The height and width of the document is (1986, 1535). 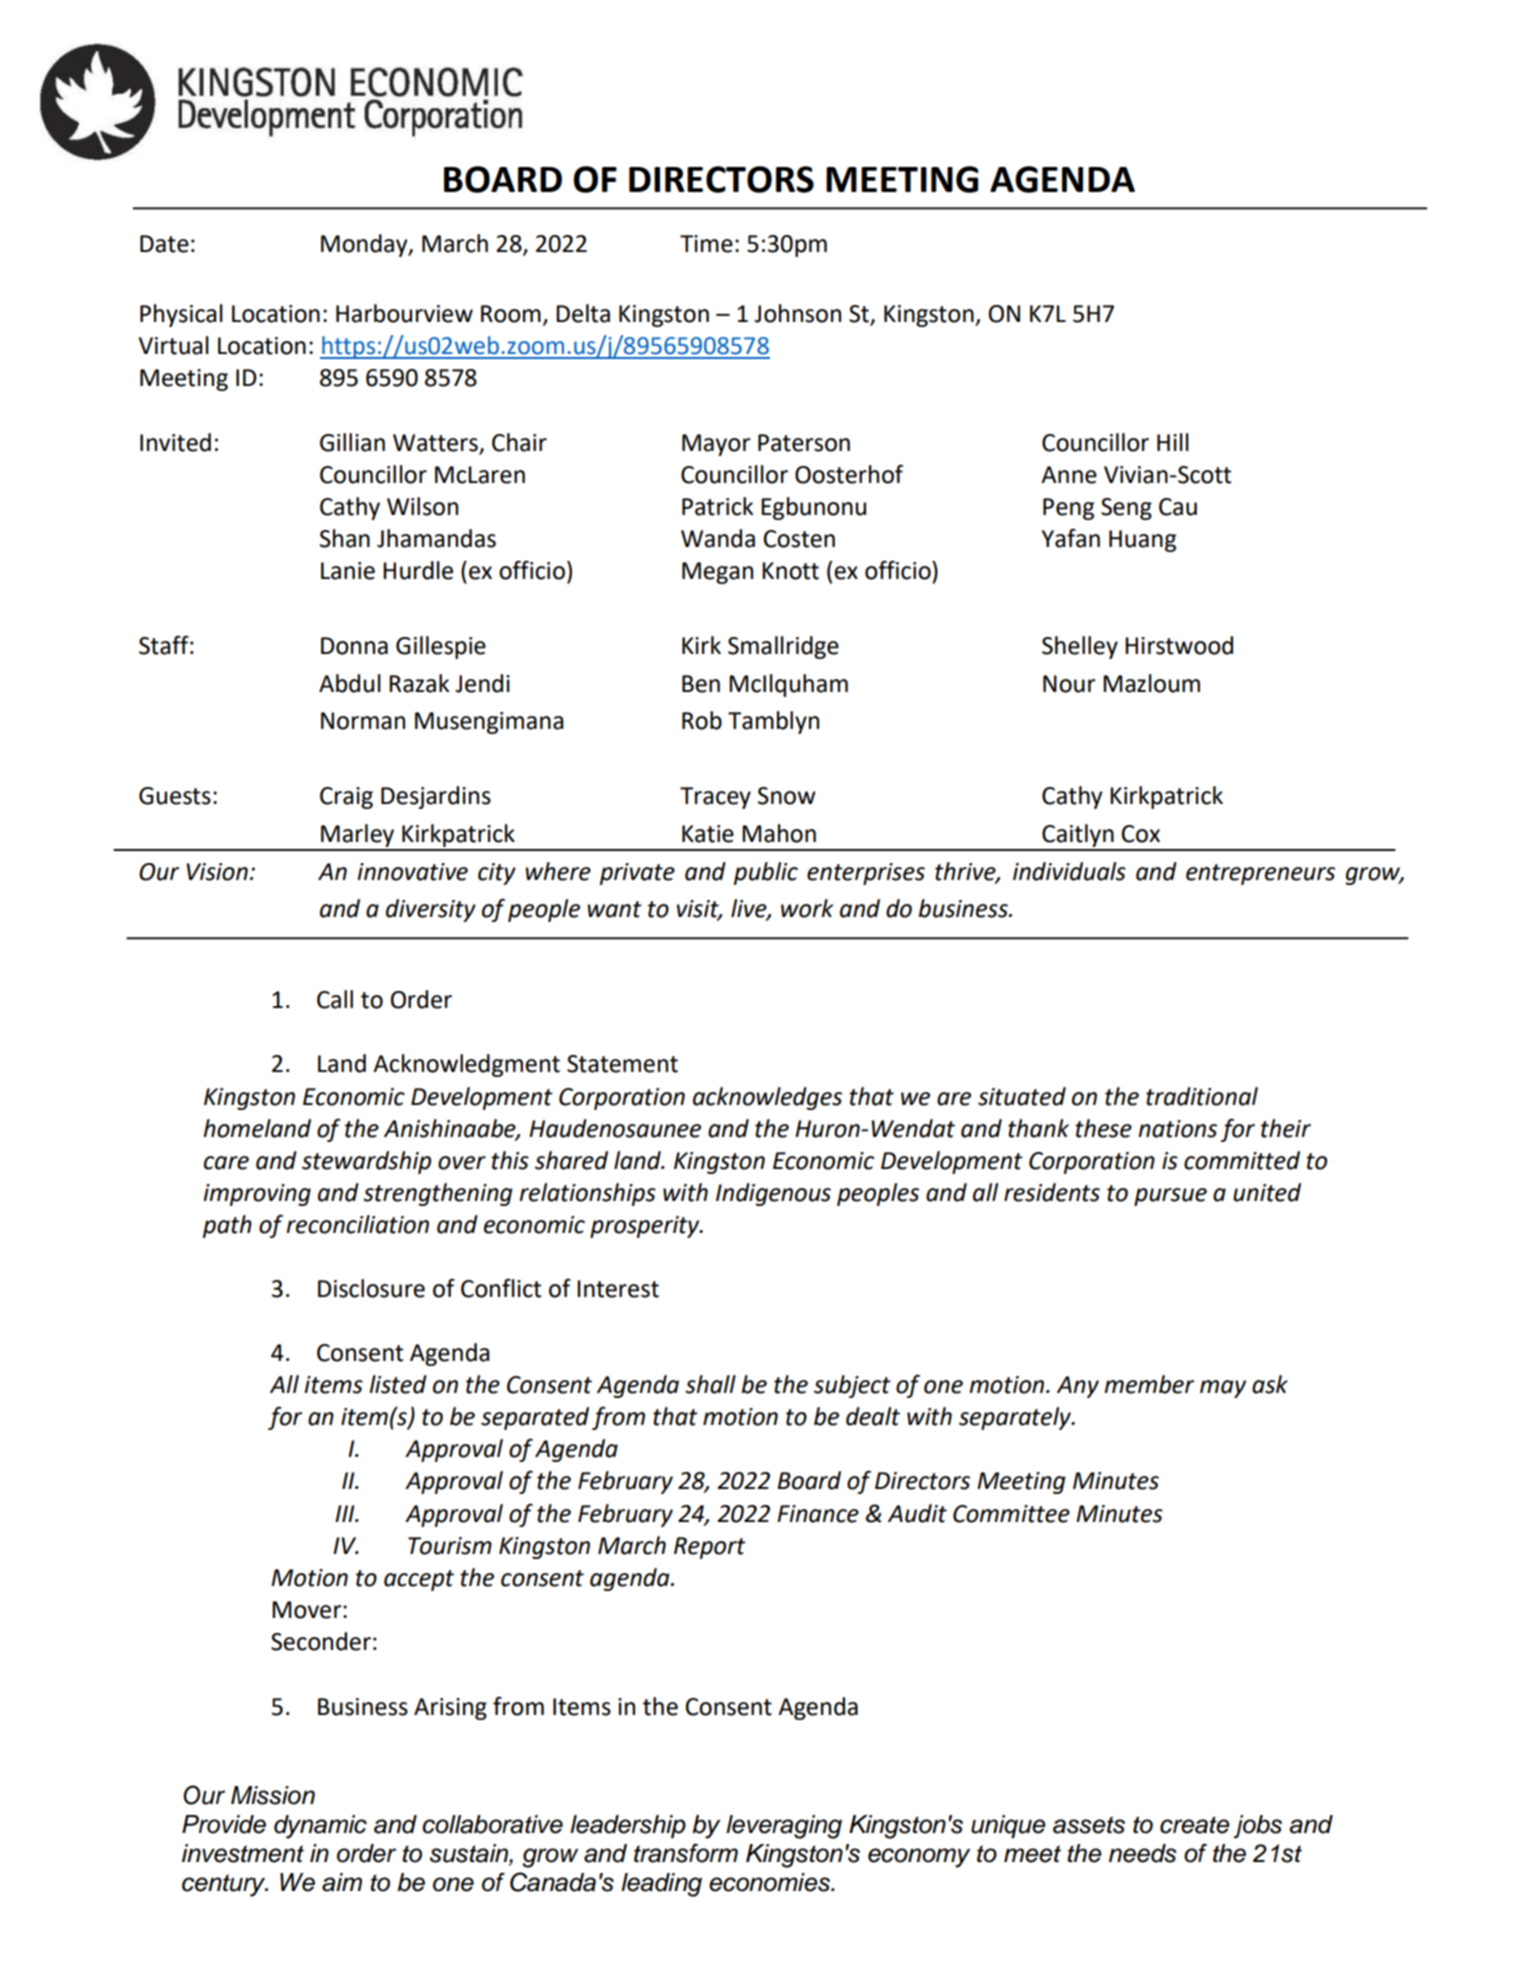 I want to click on Hill, so click(x=1173, y=442).
